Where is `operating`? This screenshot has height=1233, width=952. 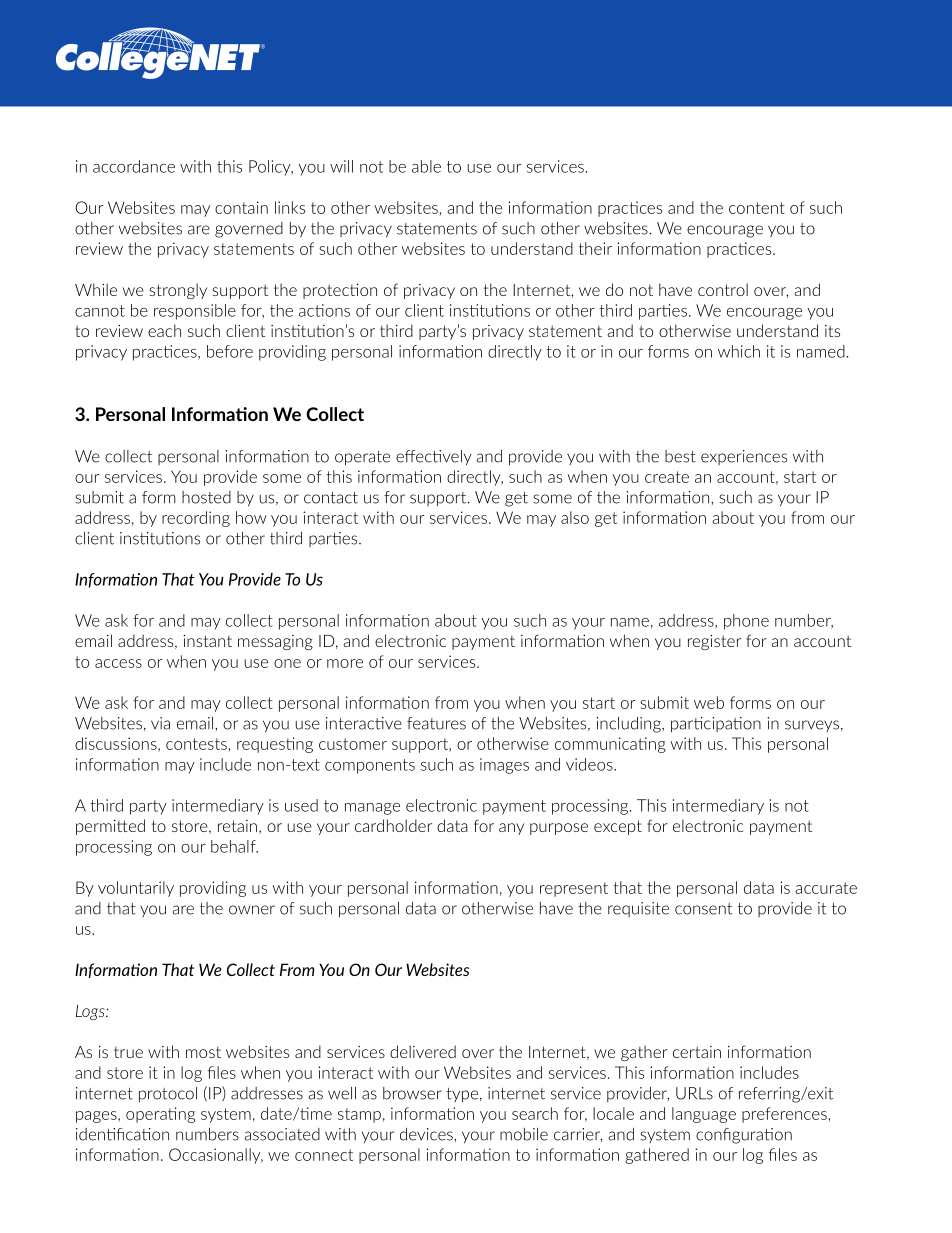 operating is located at coordinates (160, 1115).
